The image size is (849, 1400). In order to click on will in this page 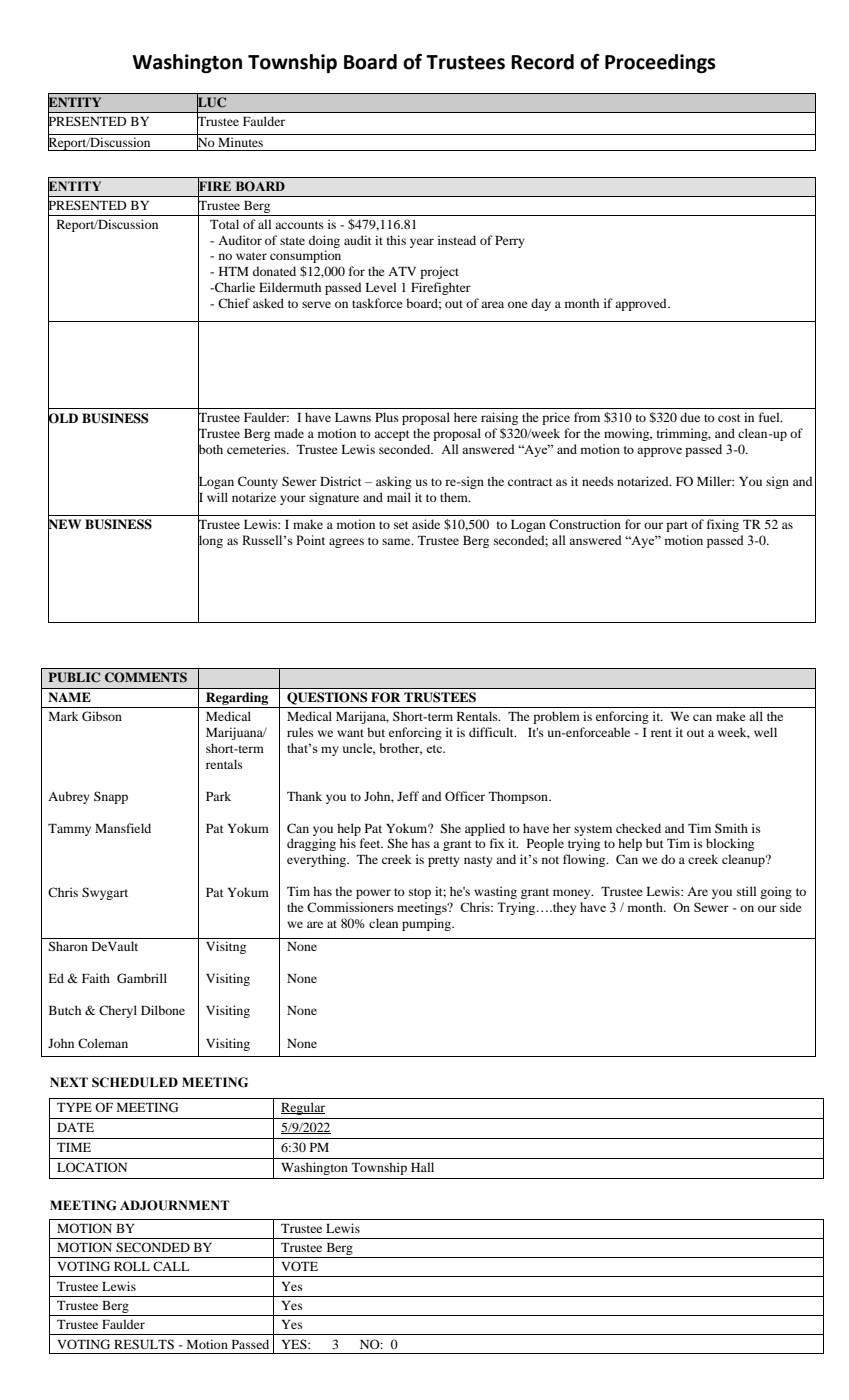, I will do `click(217, 497)`.
